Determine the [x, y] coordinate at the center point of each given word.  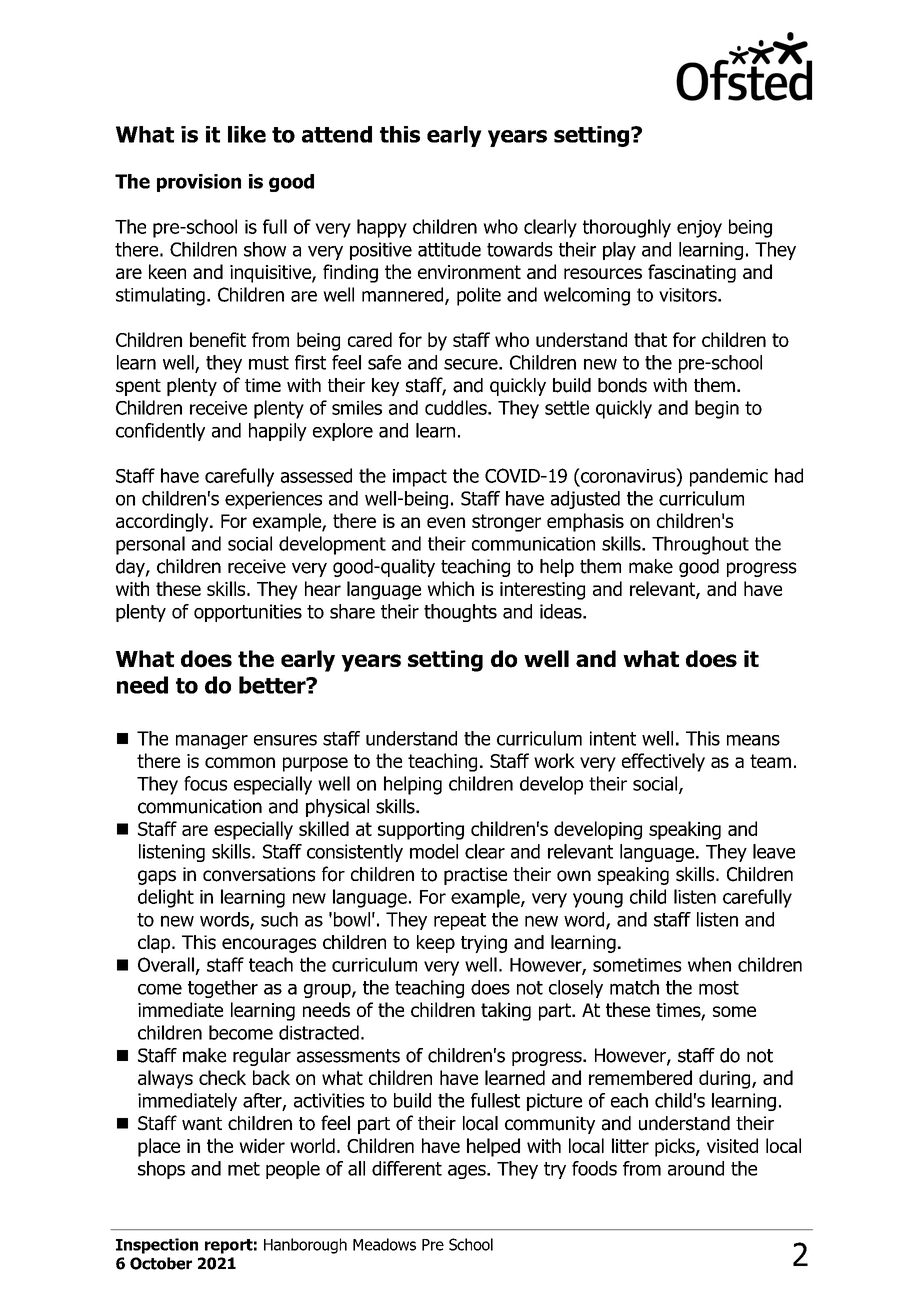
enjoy [699, 229]
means [753, 740]
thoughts [460, 613]
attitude [449, 249]
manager [212, 741]
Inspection [157, 1246]
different [407, 1168]
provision [199, 183]
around [696, 1168]
